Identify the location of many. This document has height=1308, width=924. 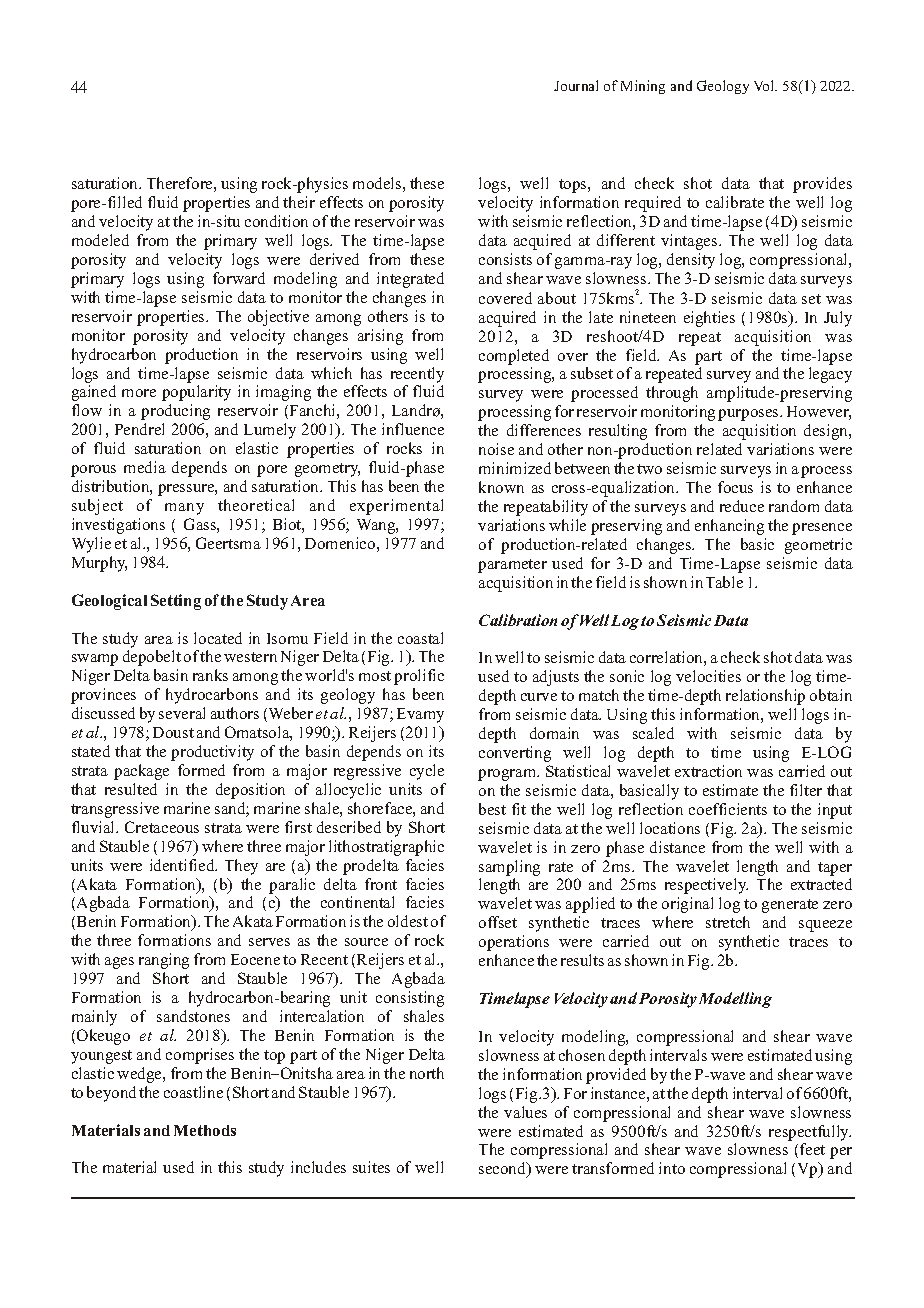
(184, 509).
